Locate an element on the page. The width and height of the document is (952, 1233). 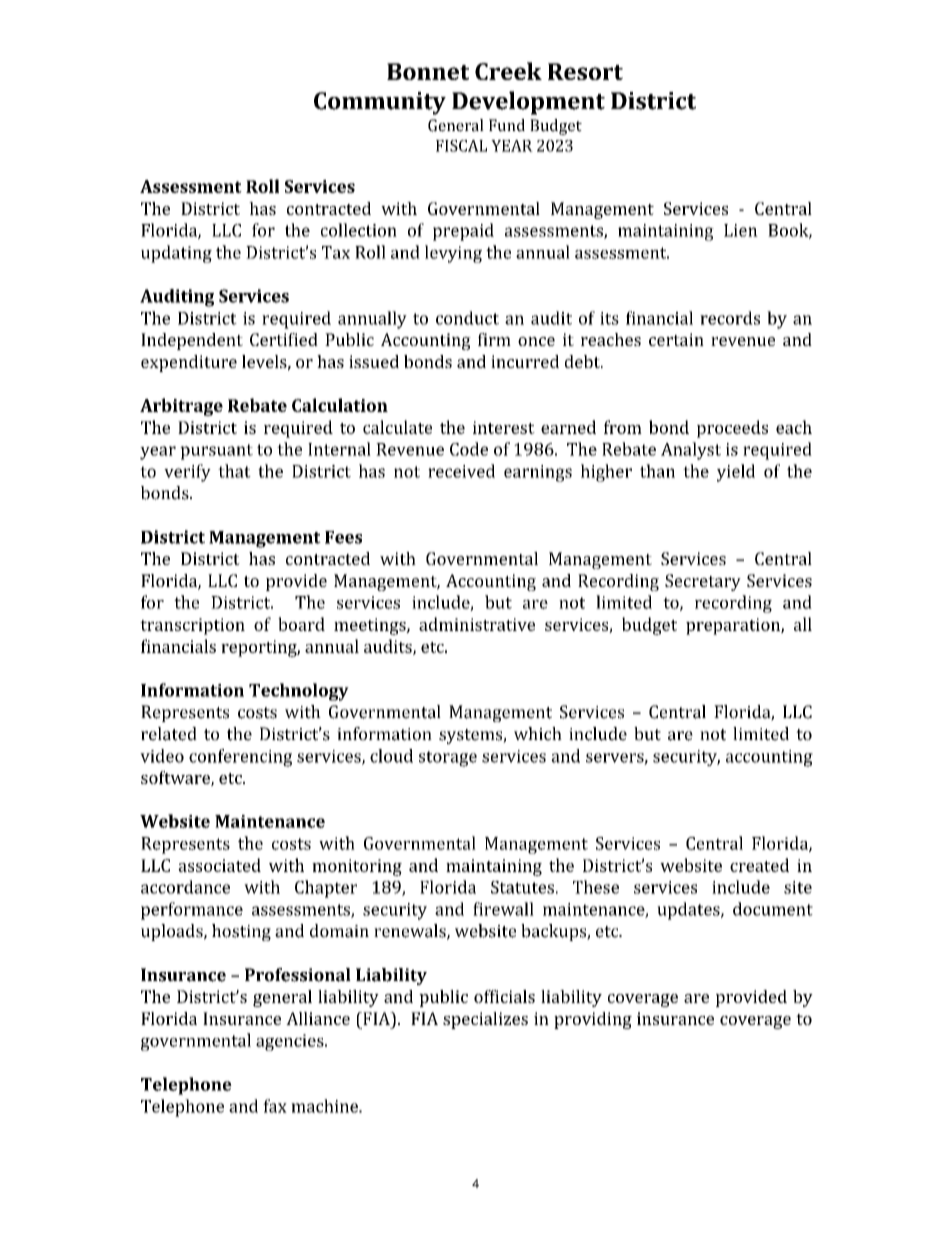
Analyst is located at coordinates (691, 451).
